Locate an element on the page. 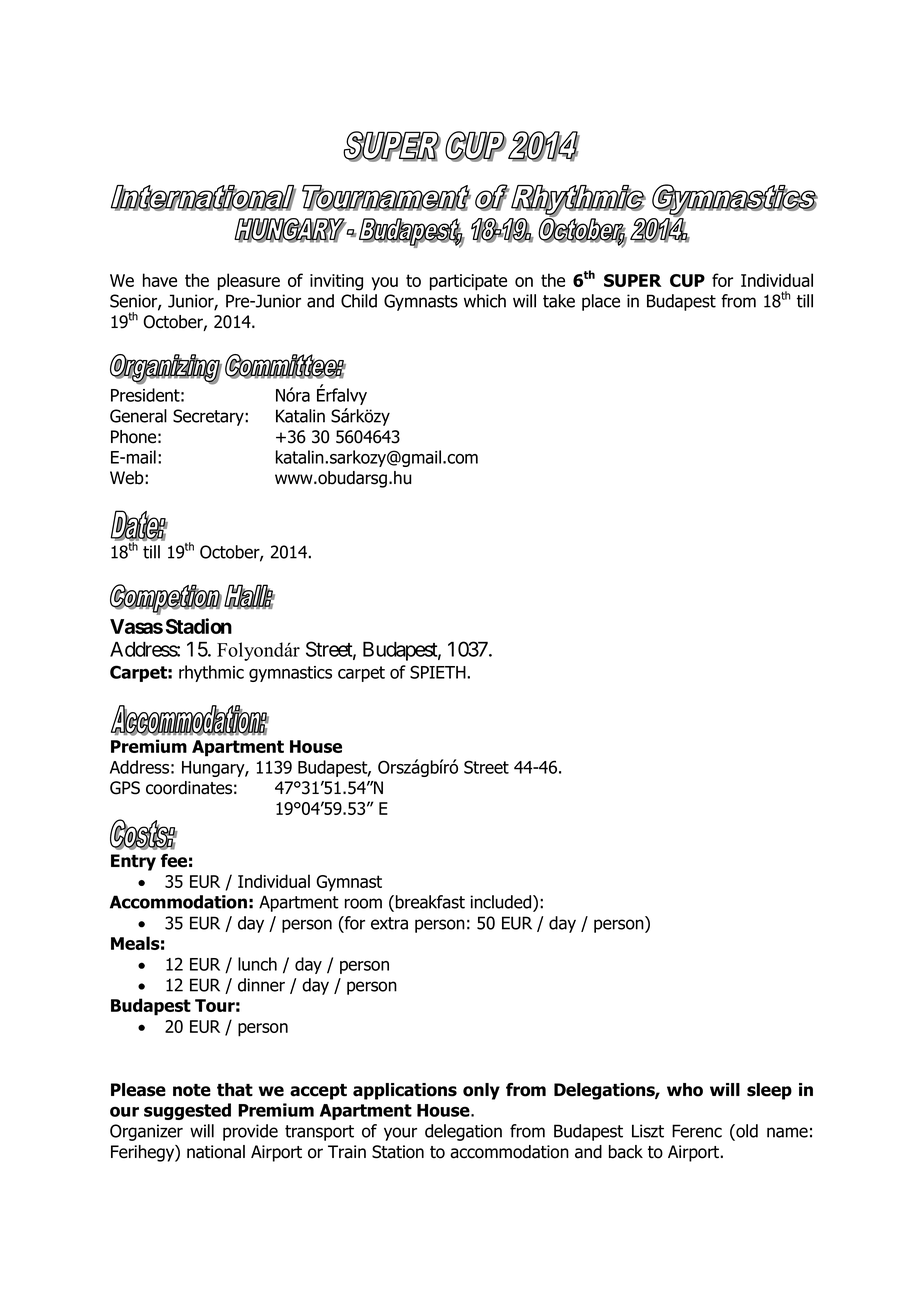  which is located at coordinates (485, 301).
